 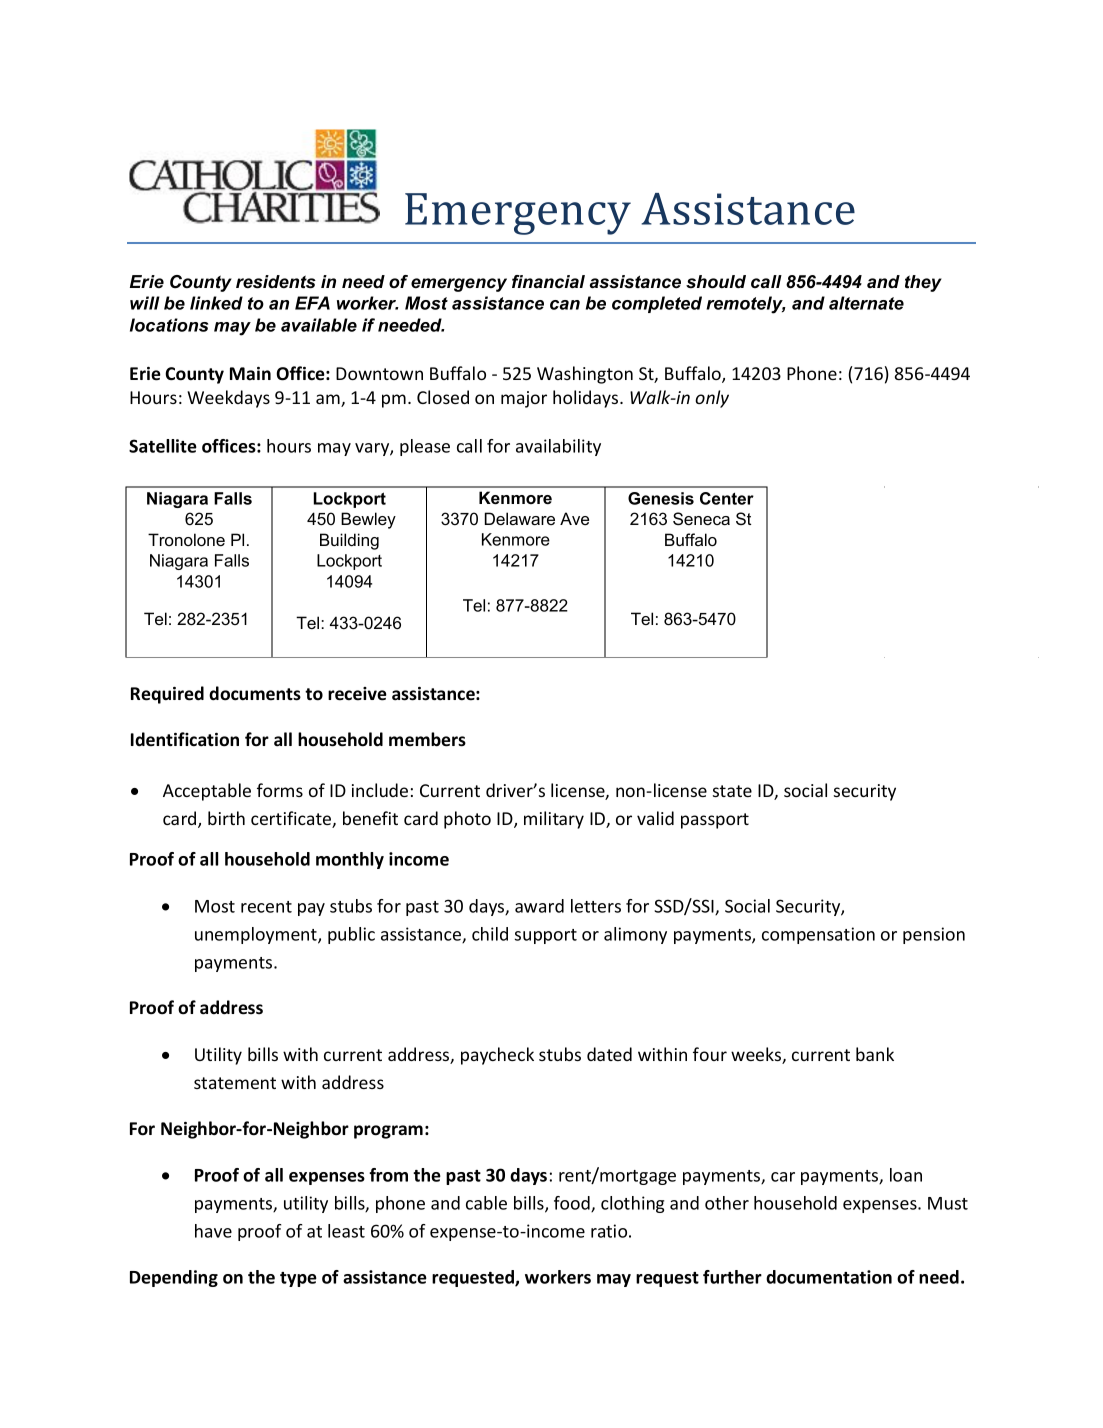 What do you see at coordinates (554, 820) in the screenshot?
I see `military` at bounding box center [554, 820].
